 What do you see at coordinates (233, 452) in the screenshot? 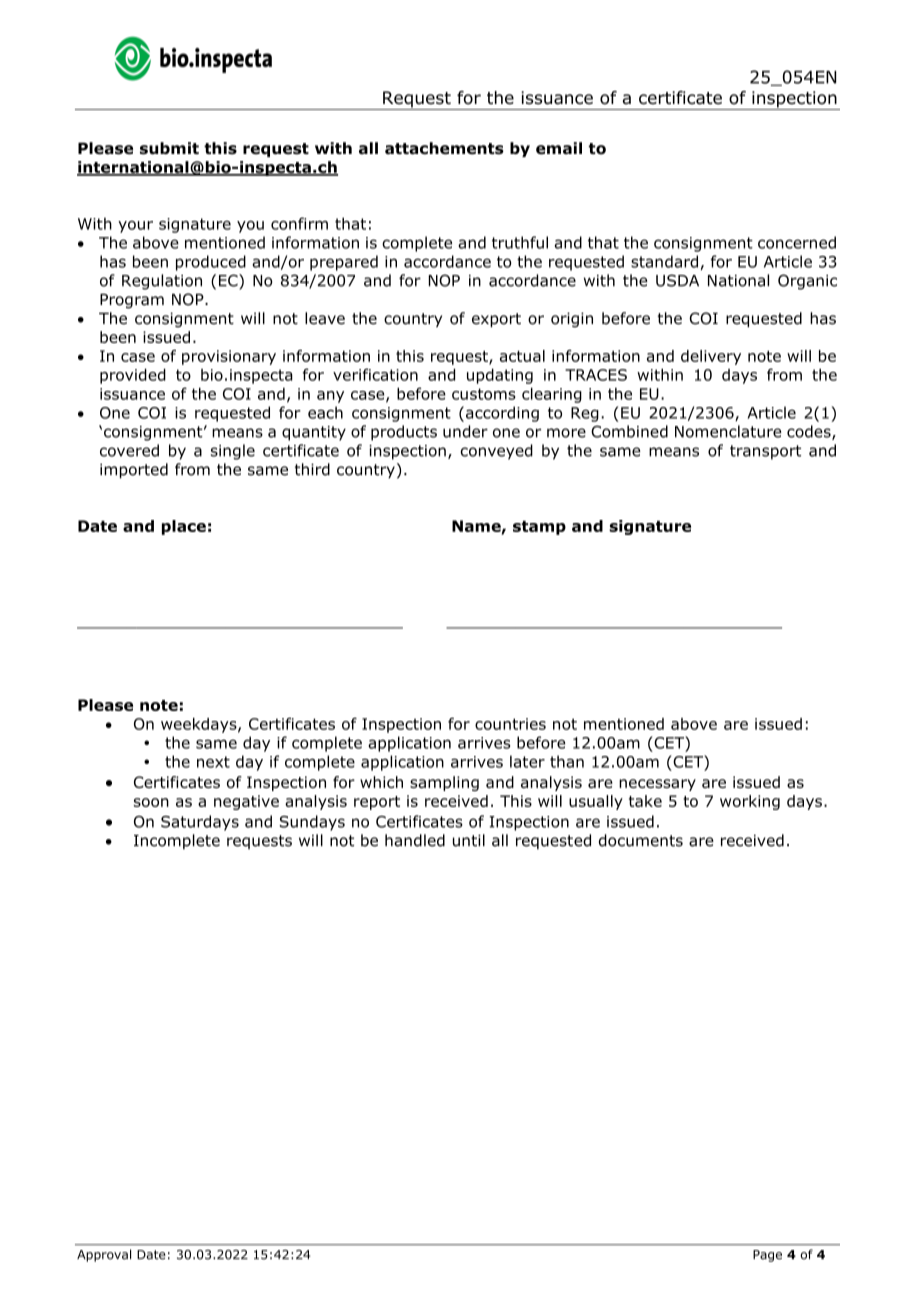
I see `single` at bounding box center [233, 452].
